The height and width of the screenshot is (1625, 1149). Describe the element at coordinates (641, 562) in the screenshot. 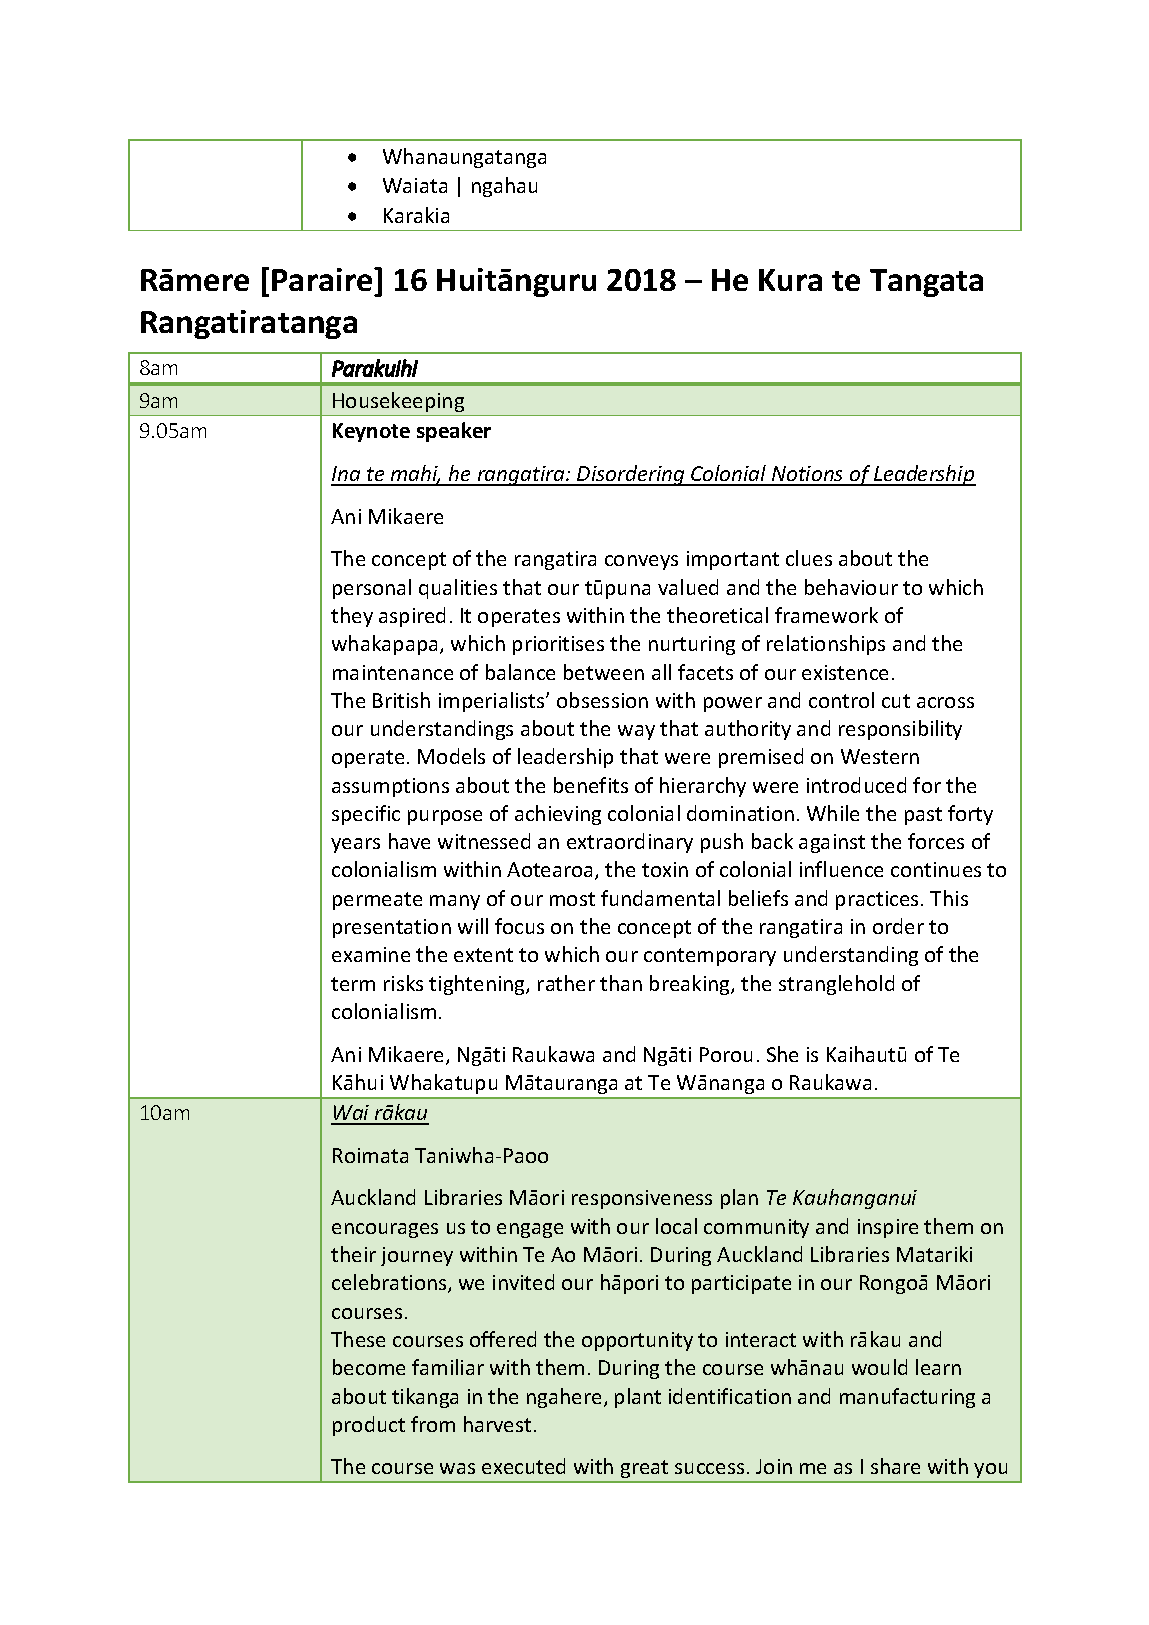

I see `conveys` at that location.
